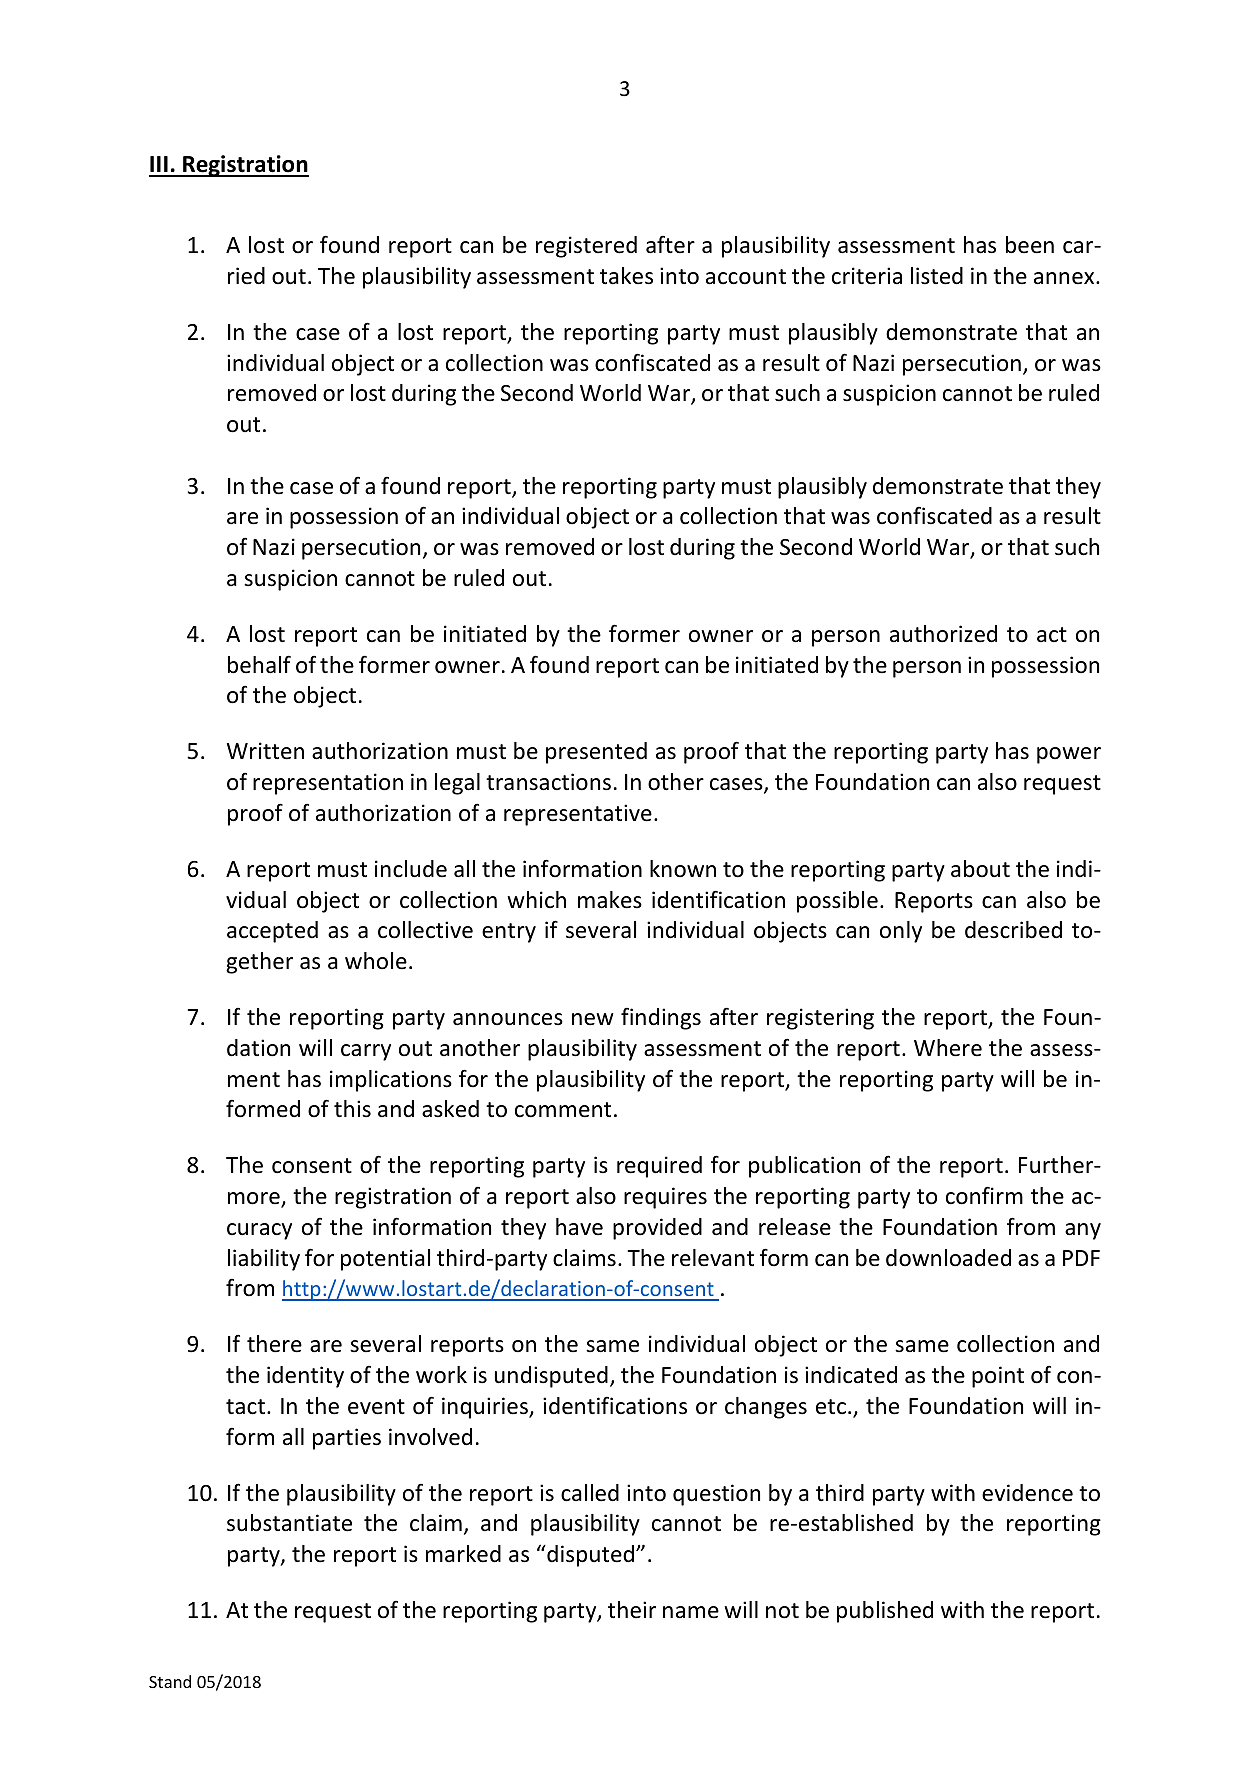 The height and width of the screenshot is (1768, 1250). What do you see at coordinates (586, 247) in the screenshot?
I see `registered` at bounding box center [586, 247].
